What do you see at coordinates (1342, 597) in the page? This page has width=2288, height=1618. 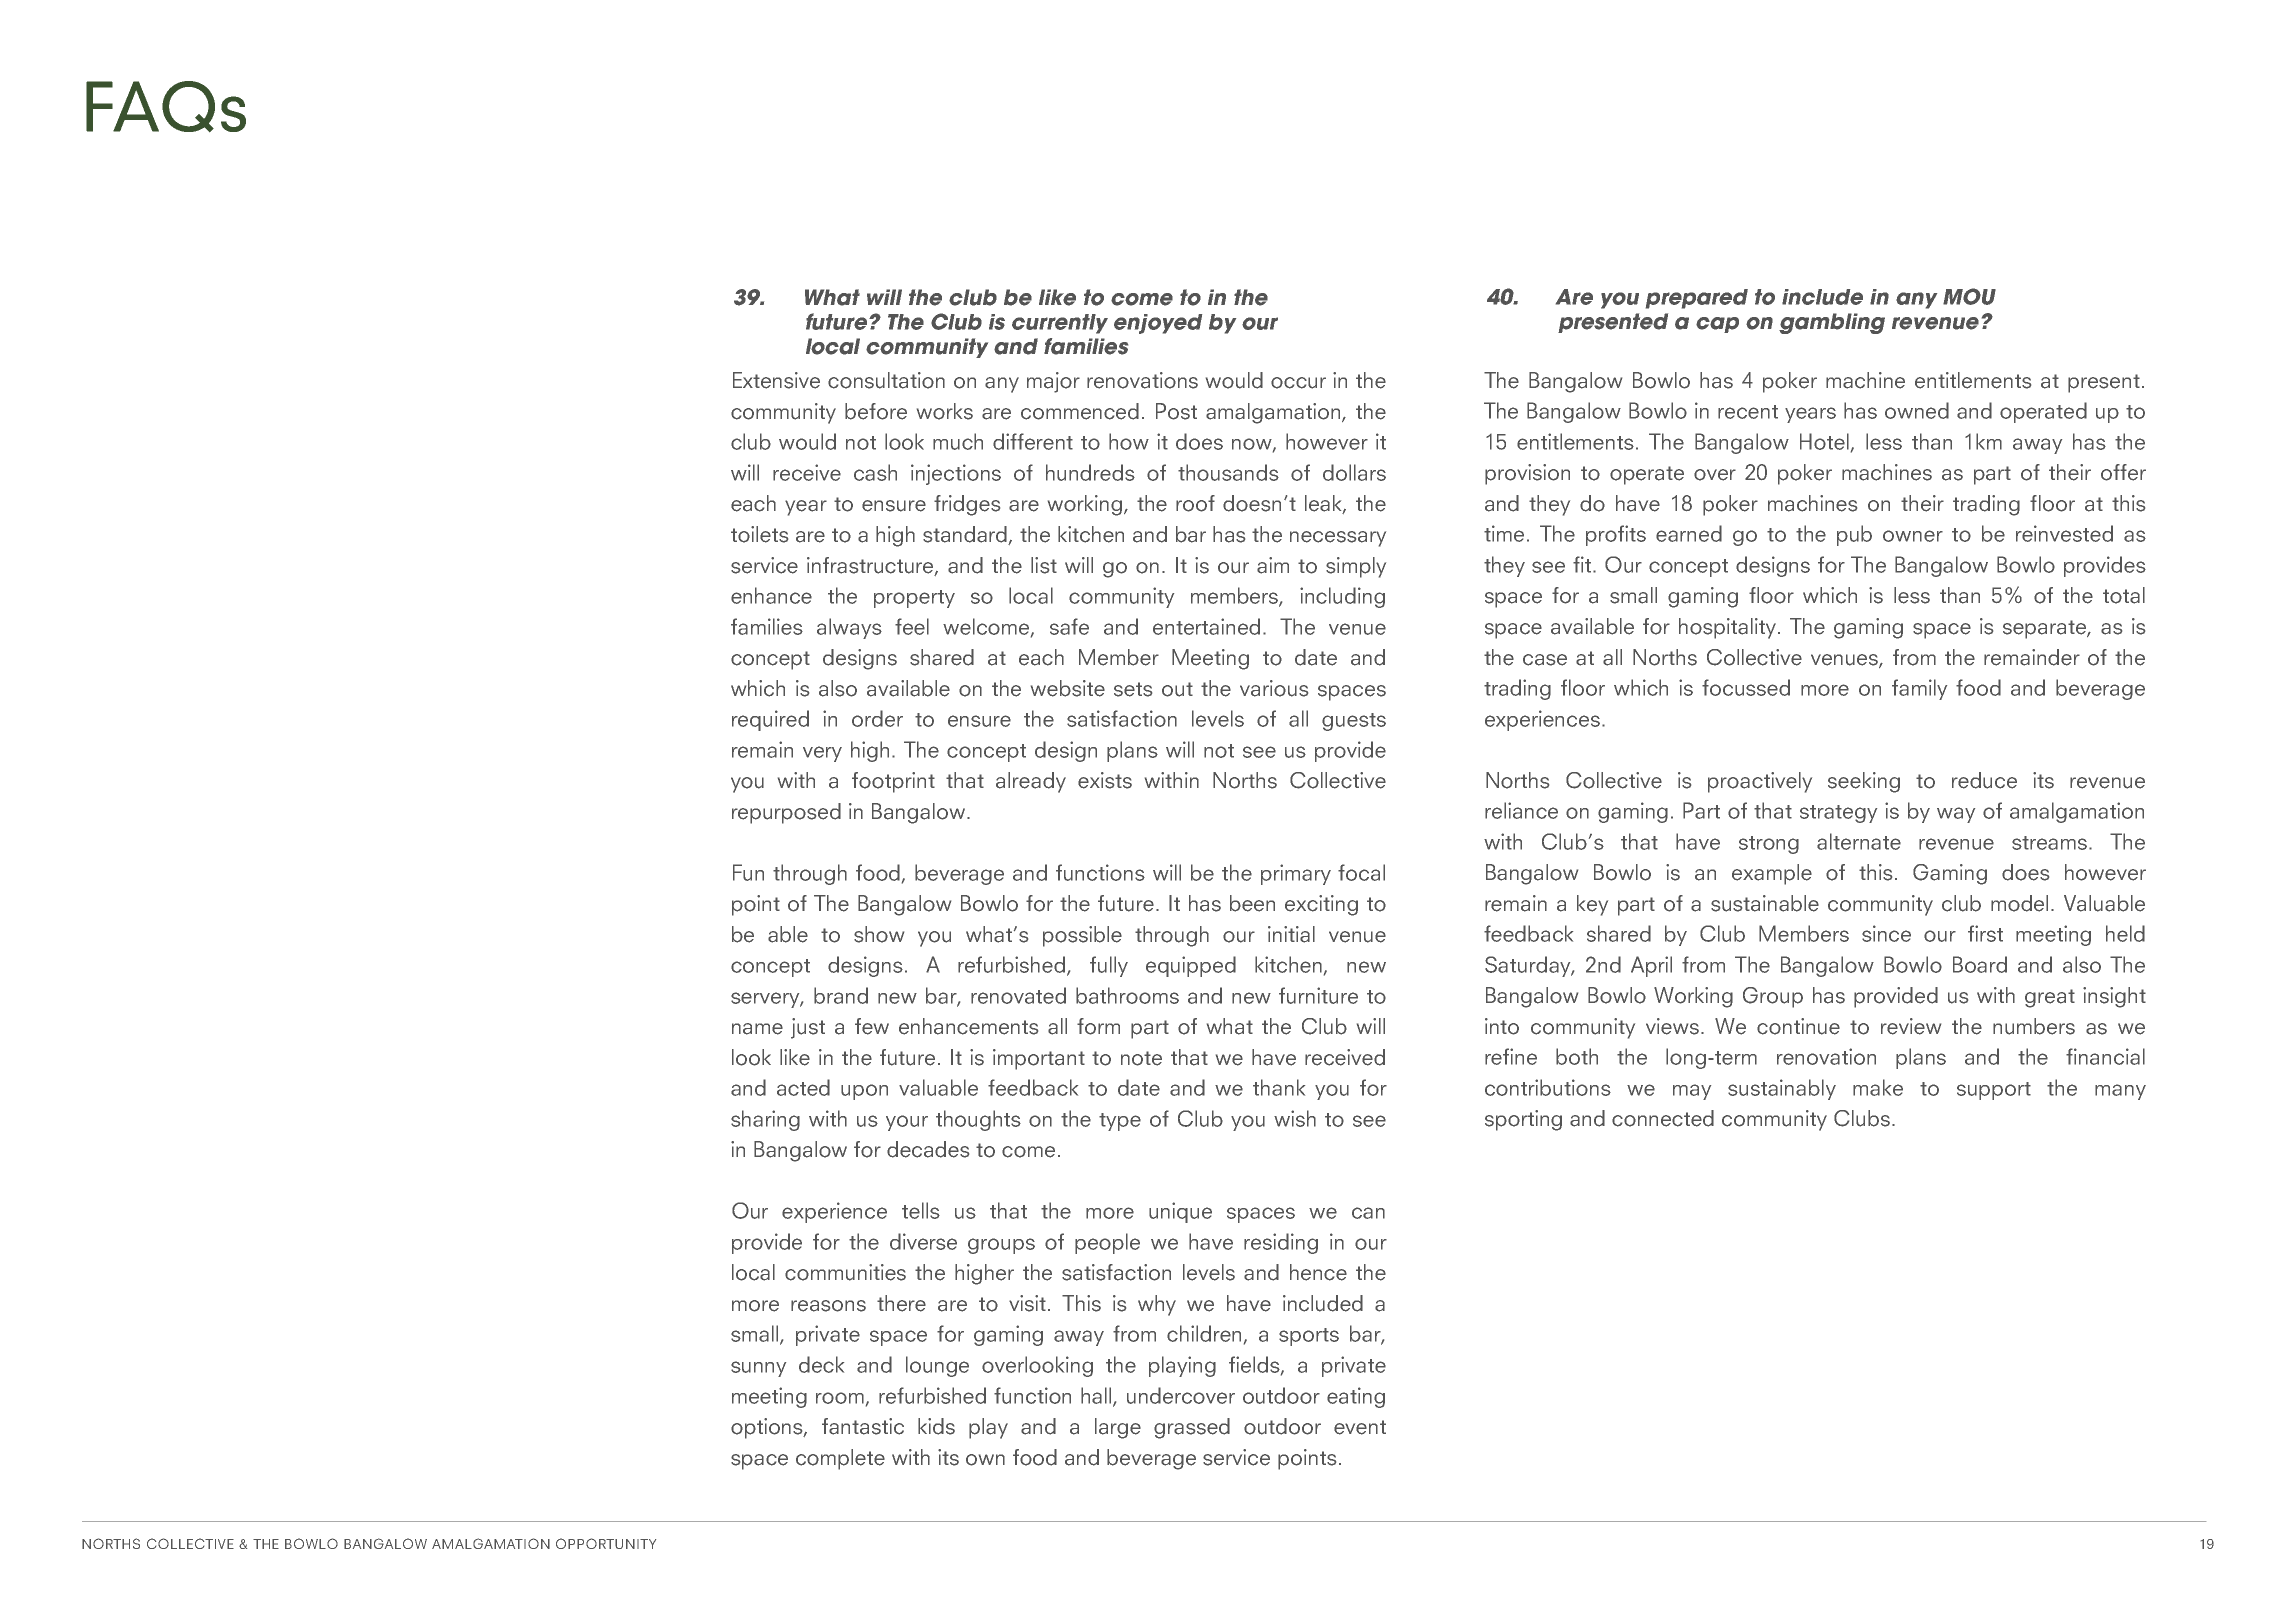 I see `including` at bounding box center [1342, 597].
